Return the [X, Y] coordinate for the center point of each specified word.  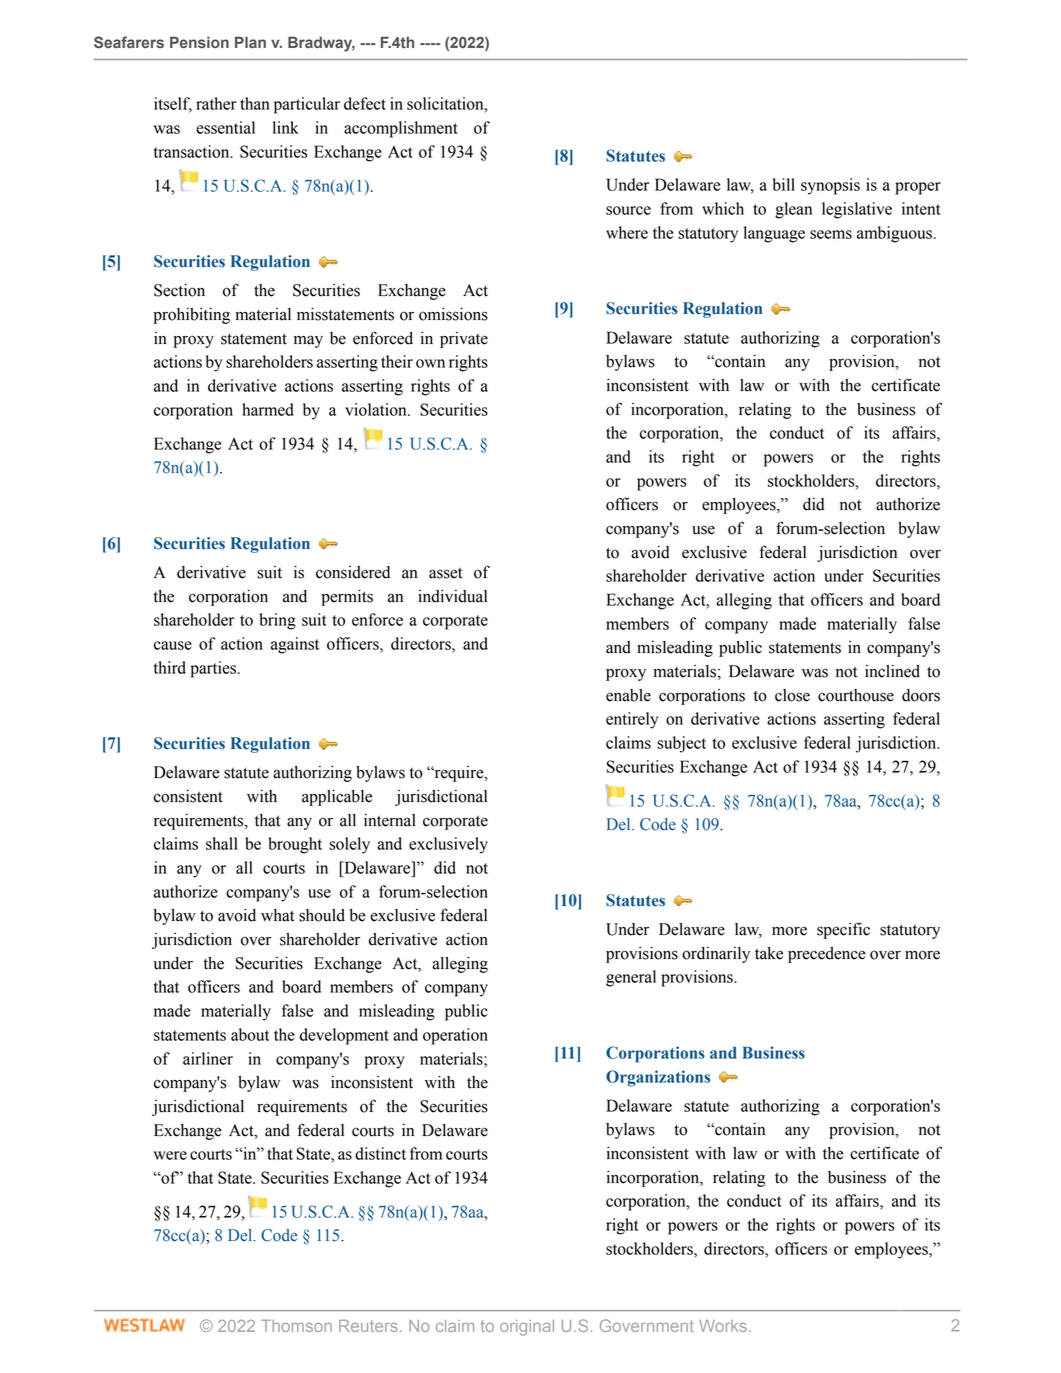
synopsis [830, 186]
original [527, 1328]
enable [628, 695]
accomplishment [401, 129]
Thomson [296, 1326]
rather [216, 103]
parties [213, 669]
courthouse [856, 695]
